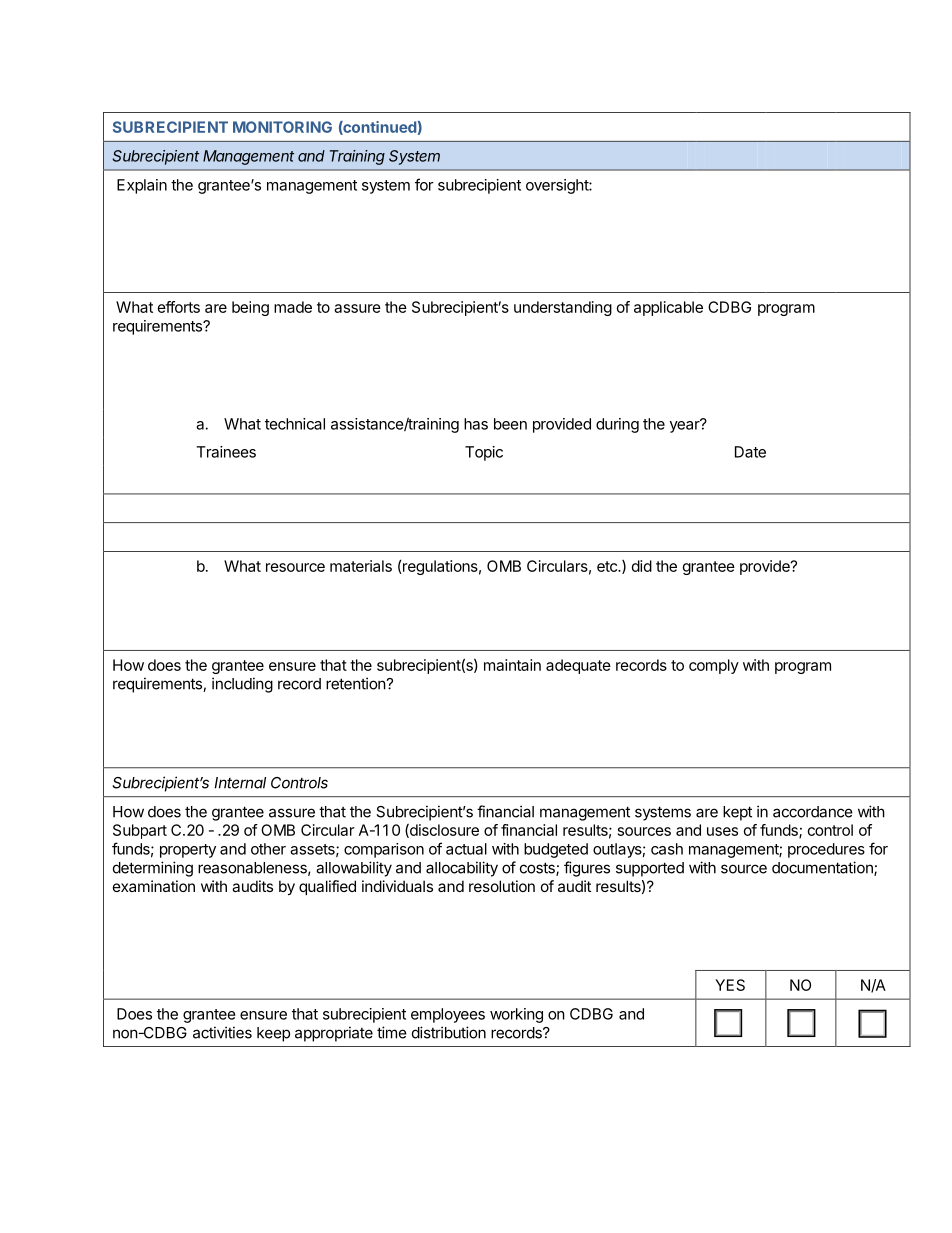 This image has height=1233, width=952. What do you see at coordinates (242, 685) in the image?
I see `including` at bounding box center [242, 685].
